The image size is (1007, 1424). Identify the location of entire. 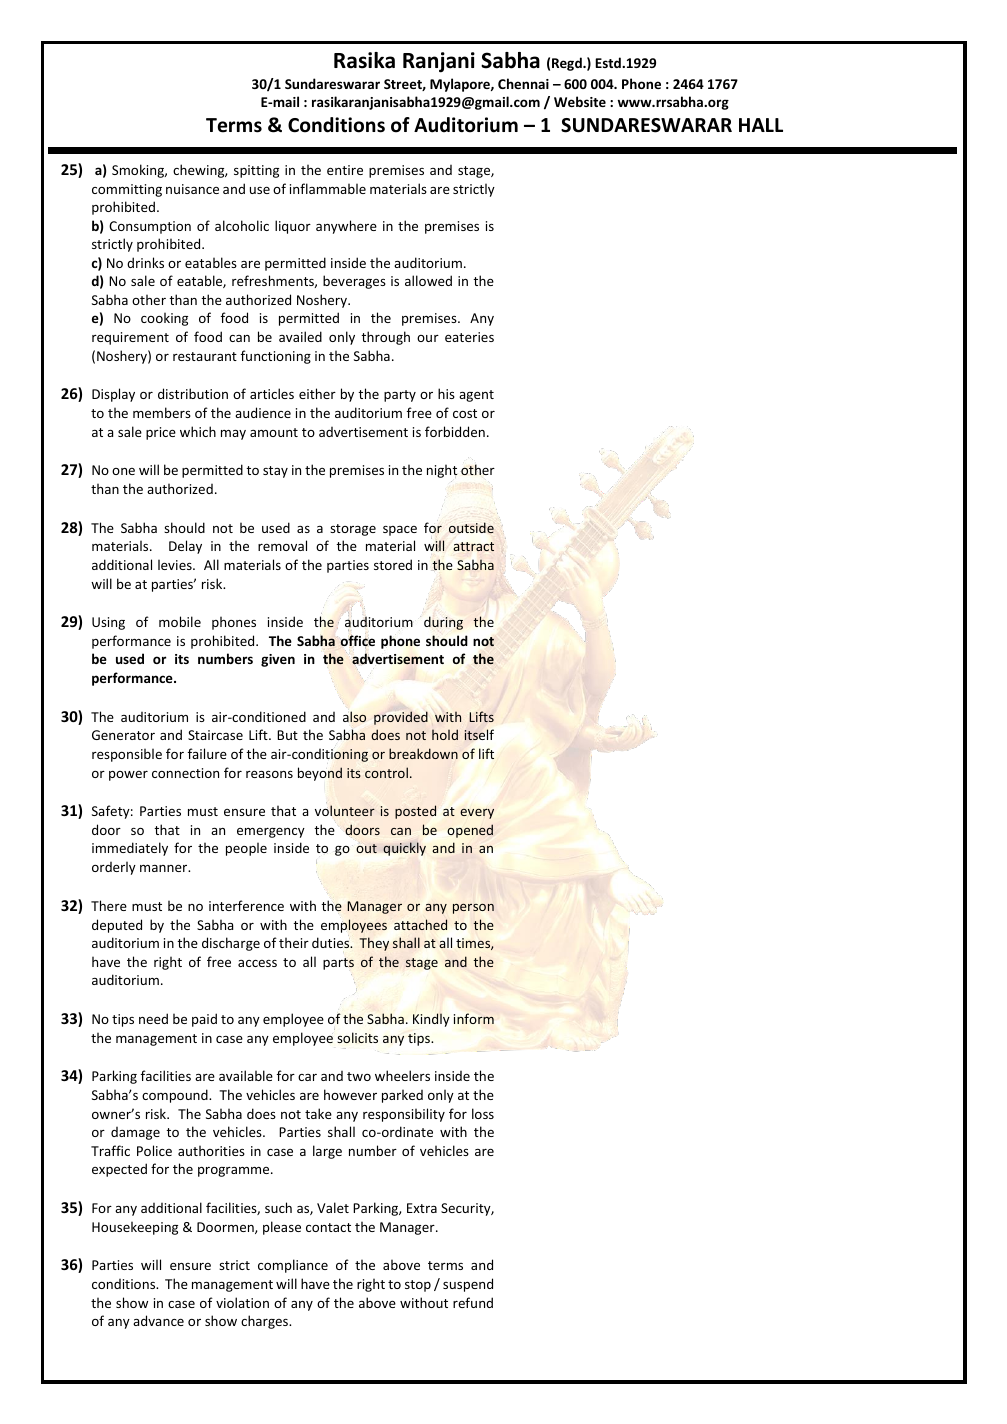
(345, 170).
